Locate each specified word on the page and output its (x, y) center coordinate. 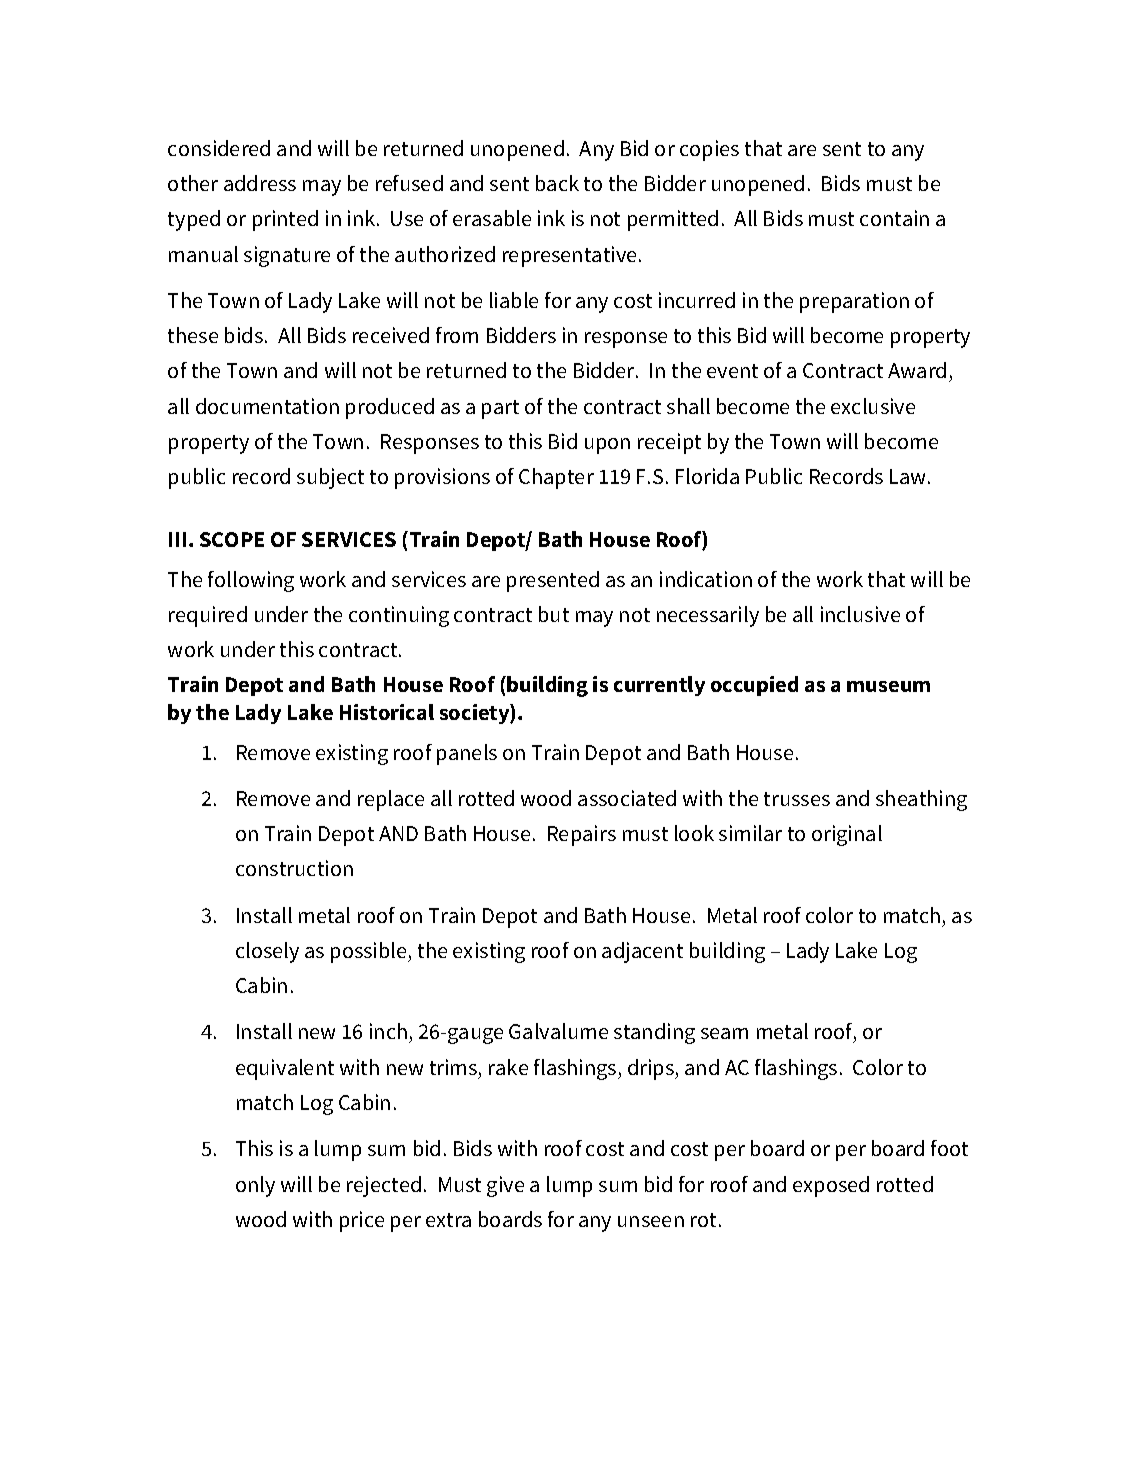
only (255, 1186)
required (208, 616)
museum (888, 686)
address (260, 183)
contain (894, 218)
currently (659, 686)
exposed (831, 1186)
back (557, 183)
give (505, 1186)
